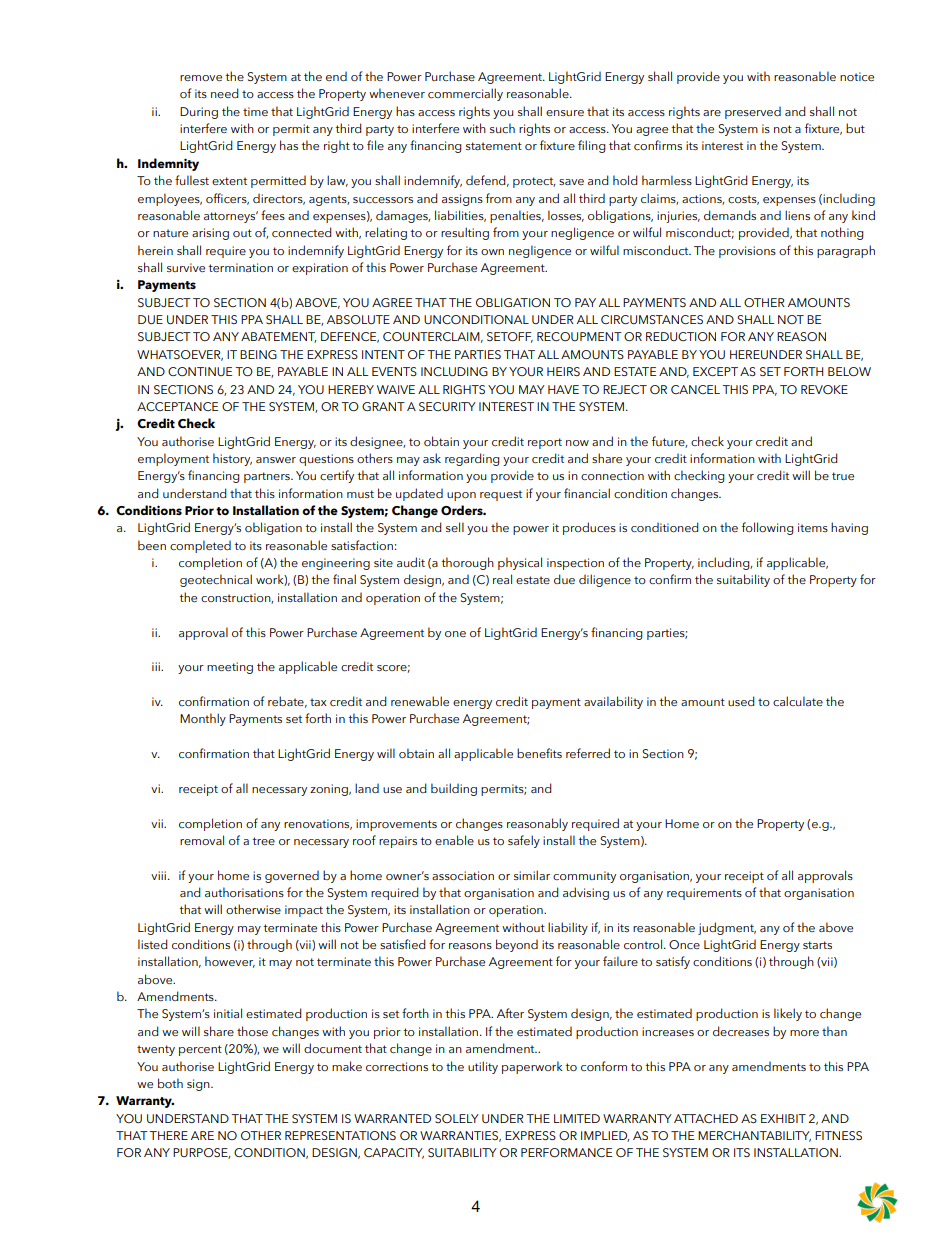 Image resolution: width=952 pixels, height=1245 pixels. I want to click on REVOKE, so click(824, 389).
